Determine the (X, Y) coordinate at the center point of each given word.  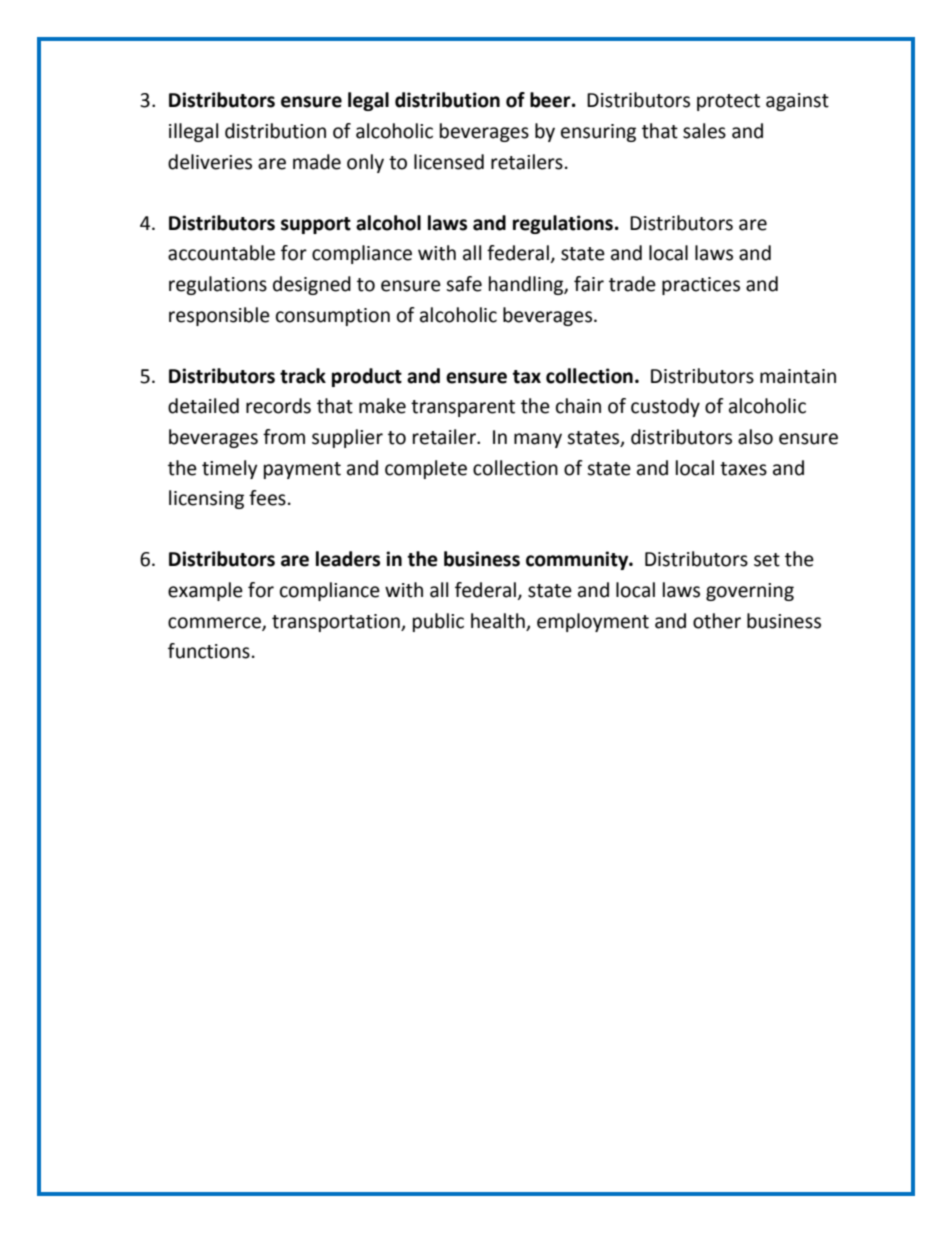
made (317, 162)
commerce (215, 623)
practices (701, 286)
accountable (221, 253)
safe (464, 284)
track (303, 376)
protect (728, 102)
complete (426, 469)
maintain (798, 376)
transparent (463, 408)
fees (267, 498)
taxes (743, 469)
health (498, 621)
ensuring (598, 133)
